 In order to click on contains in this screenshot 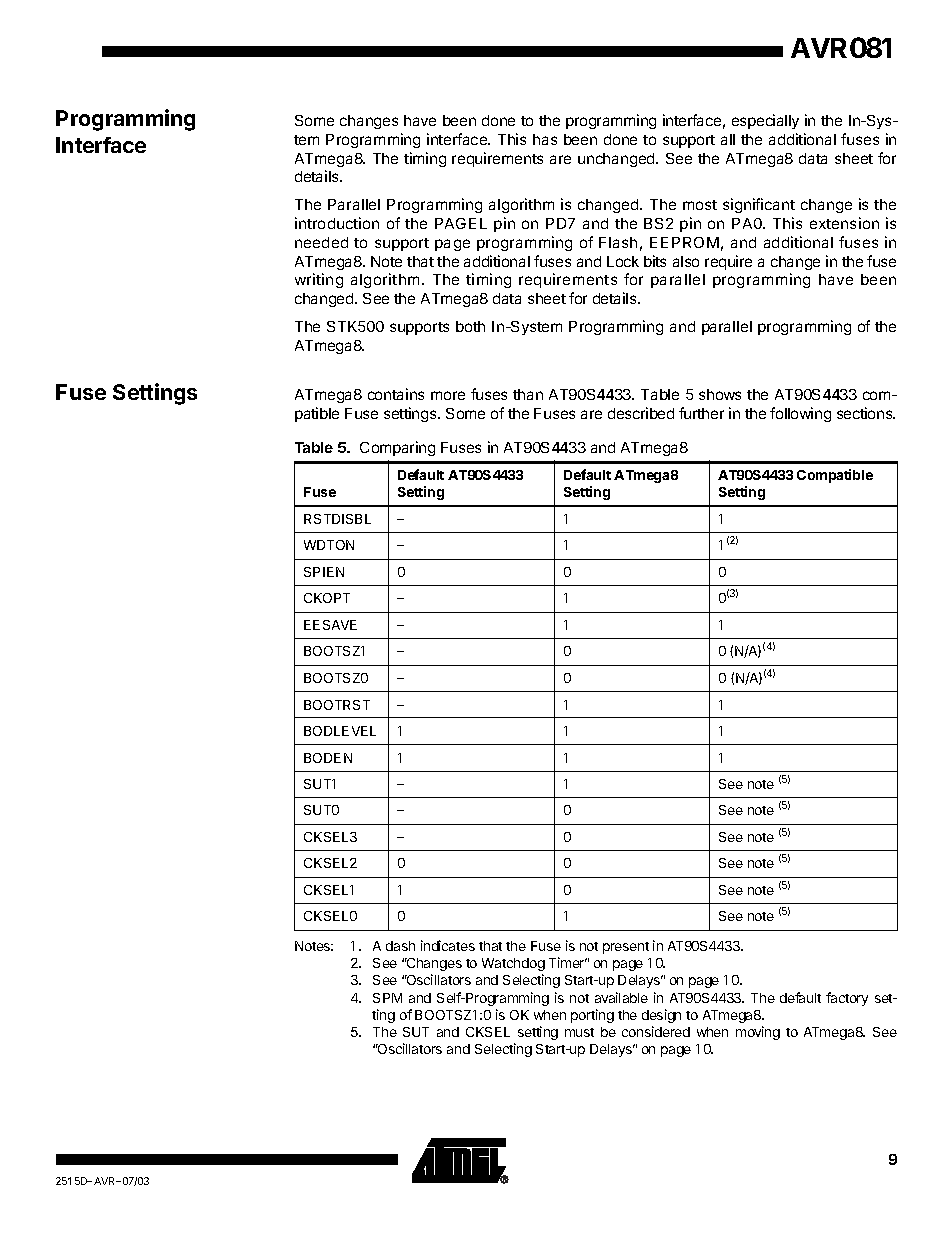, I will do `click(396, 394)`.
